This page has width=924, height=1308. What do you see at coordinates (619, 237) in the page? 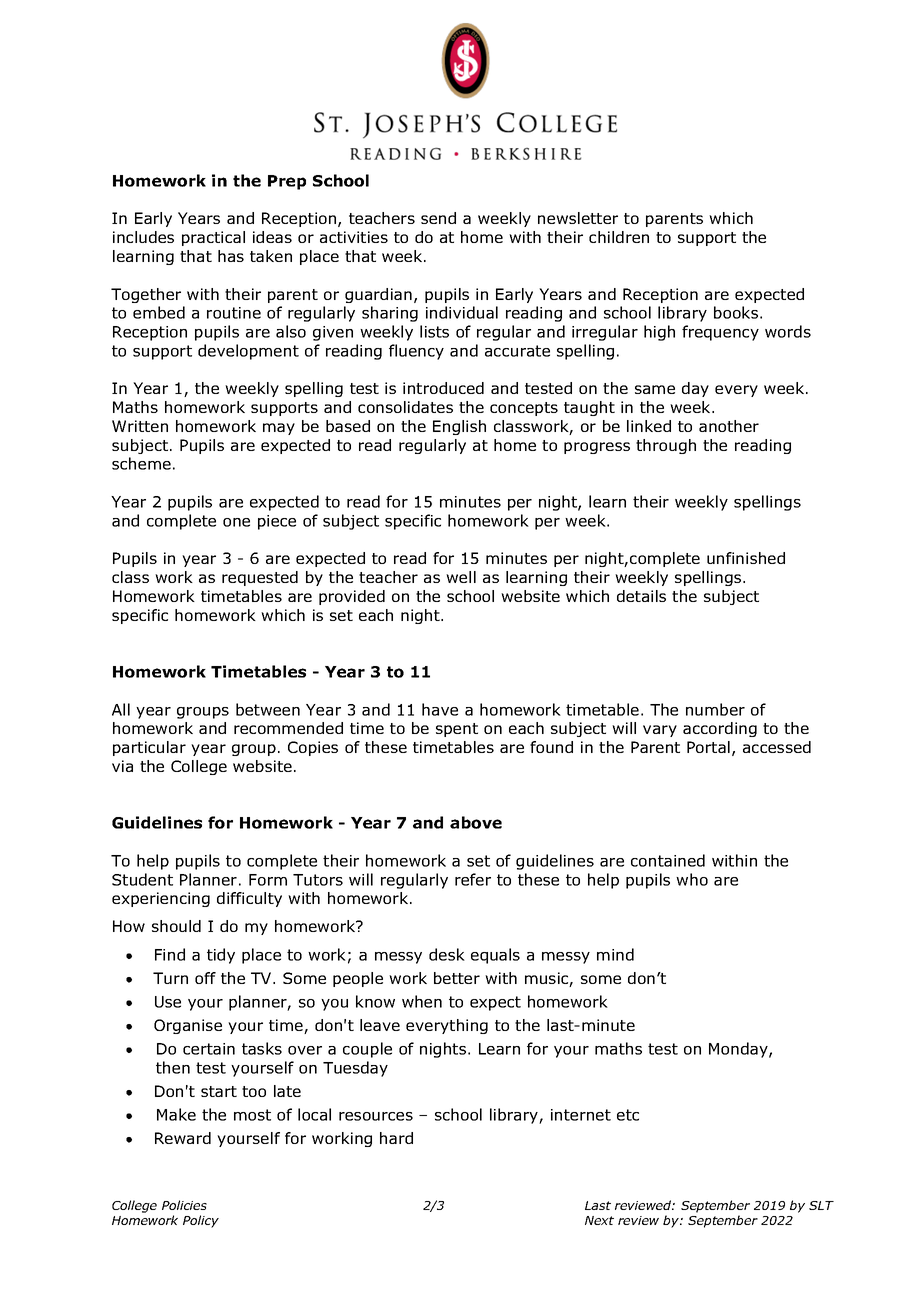
I see `children` at bounding box center [619, 237].
